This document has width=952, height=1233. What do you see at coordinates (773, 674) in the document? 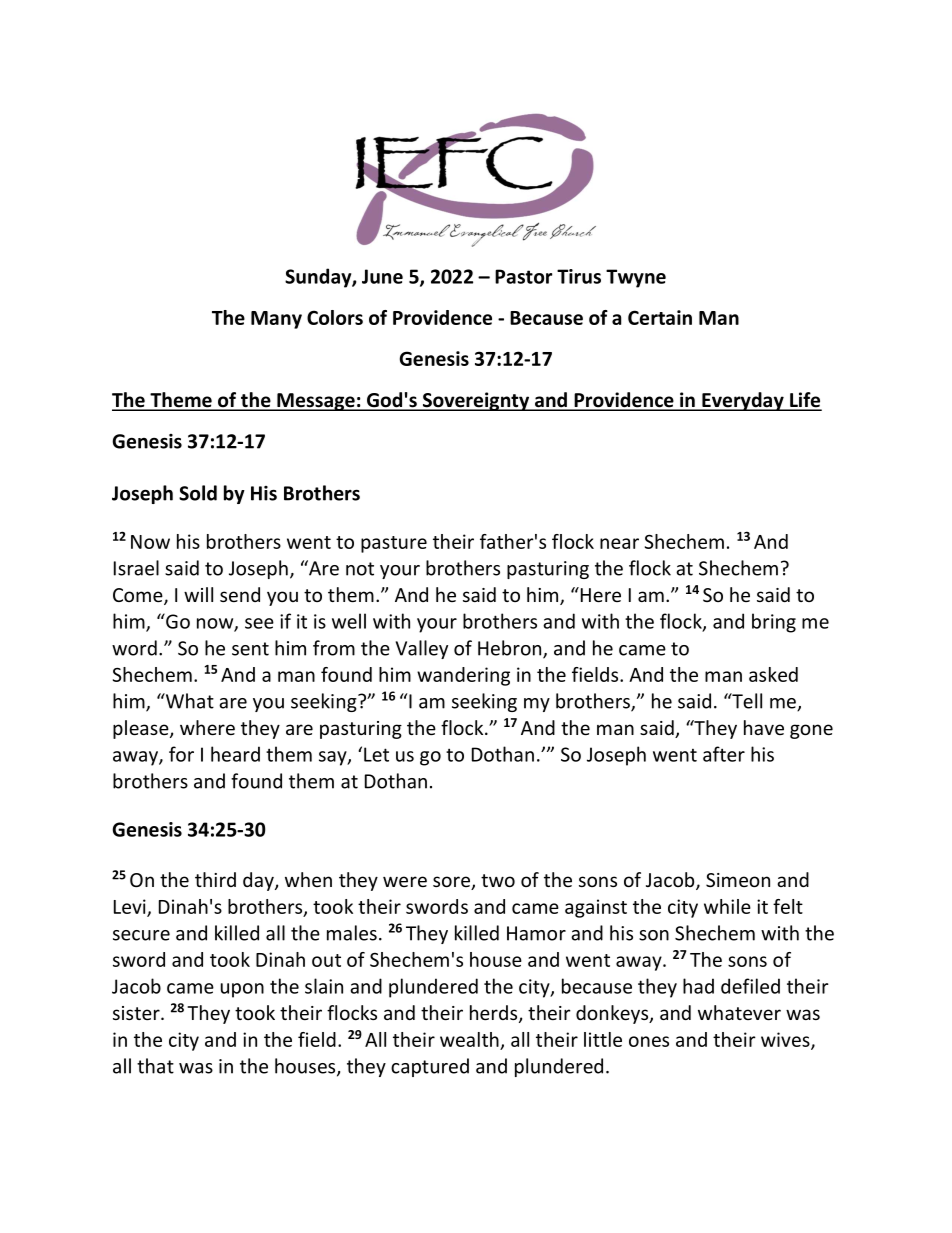
I see `asked` at bounding box center [773, 674].
